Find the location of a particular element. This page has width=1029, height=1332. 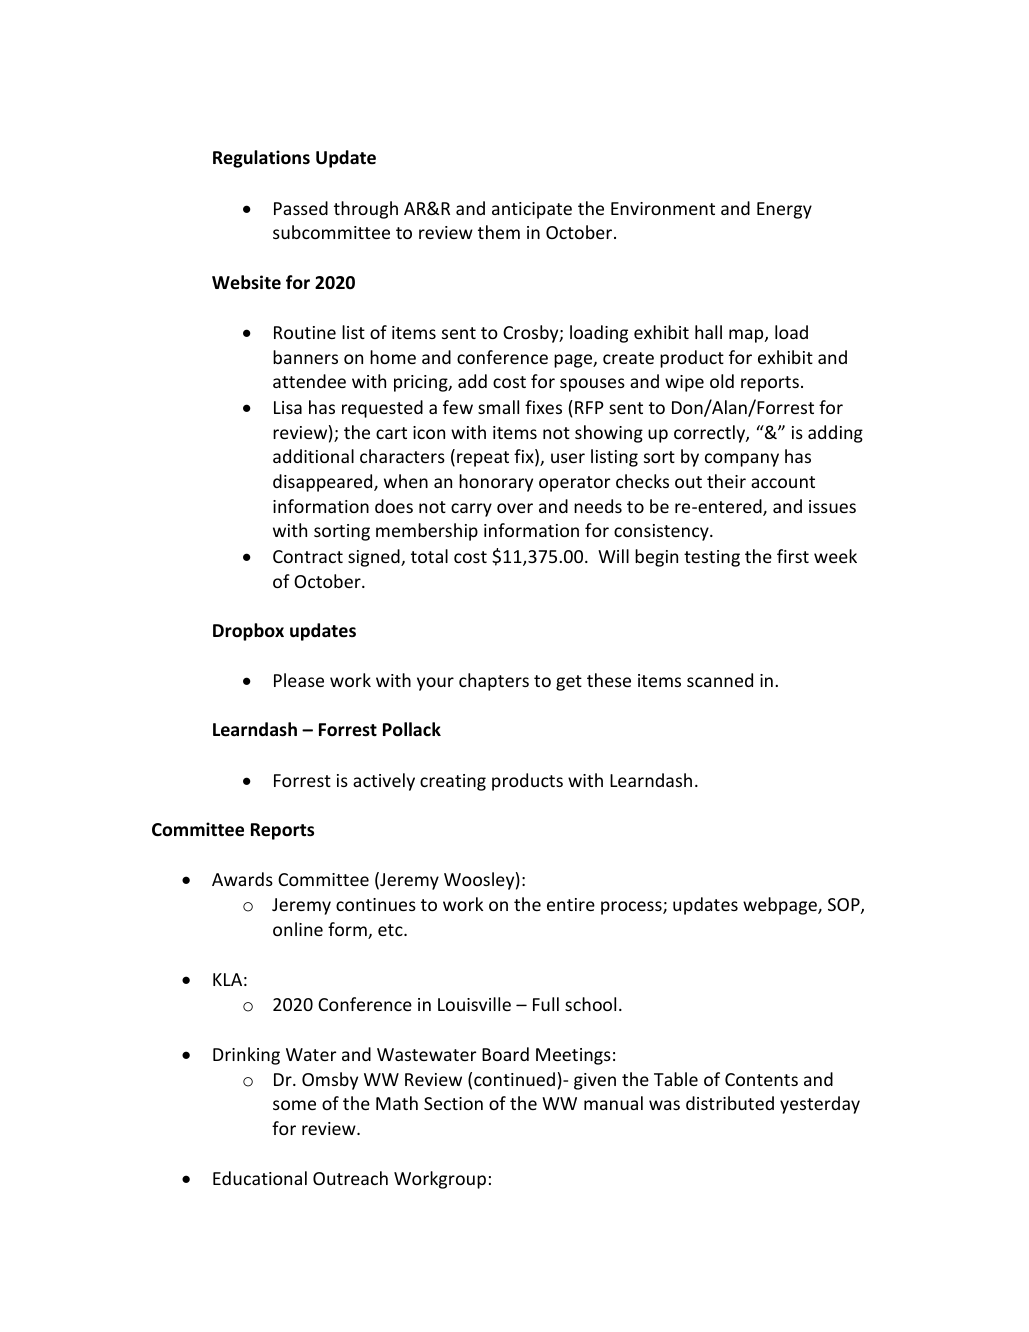

Energy is located at coordinates (784, 210).
